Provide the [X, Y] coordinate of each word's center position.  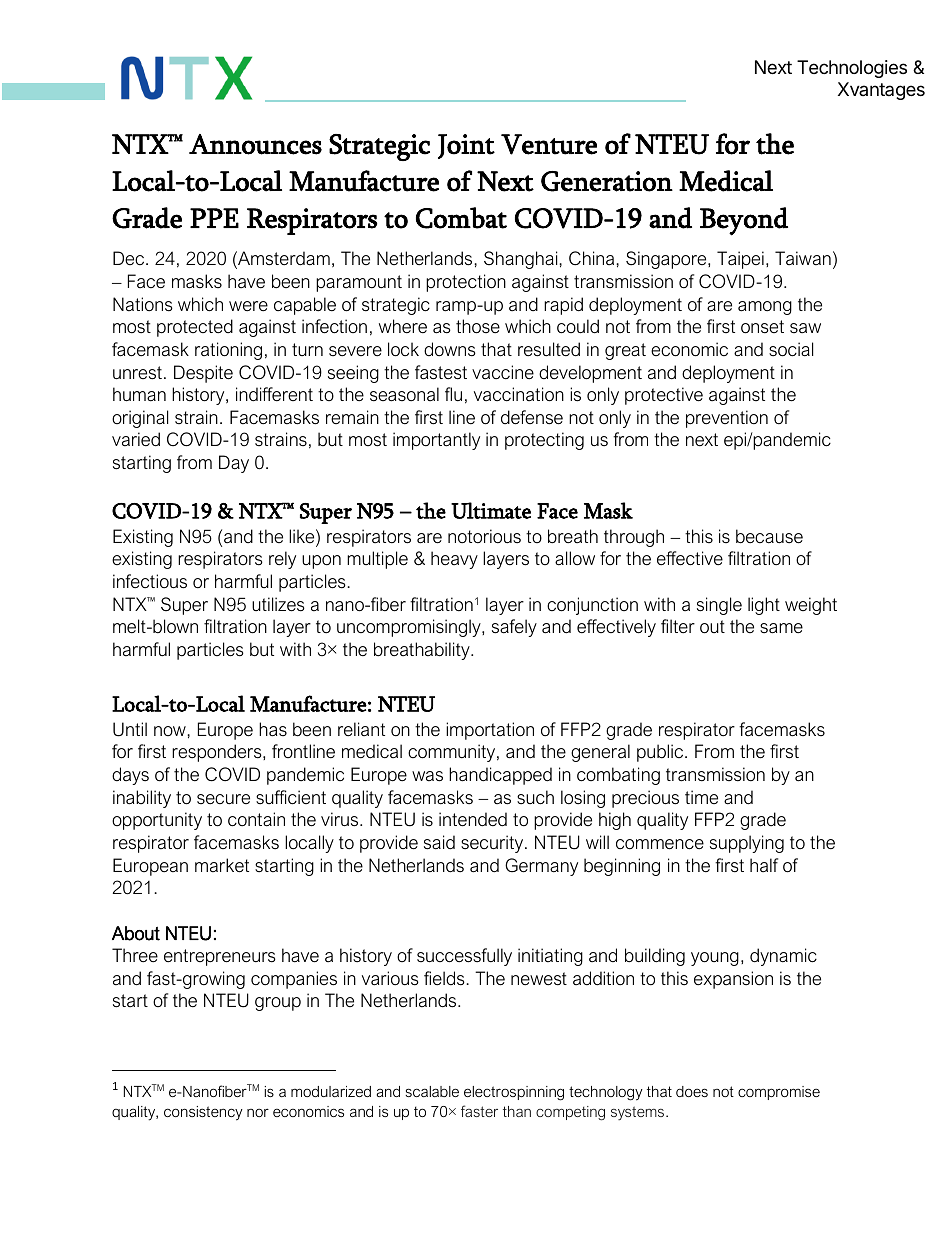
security [493, 844]
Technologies [852, 69]
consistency [203, 1113]
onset [762, 327]
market [222, 865]
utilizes [278, 604]
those [478, 326]
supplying [747, 844]
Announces [255, 144]
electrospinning [514, 1093]
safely [514, 628]
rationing [228, 351]
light [764, 606]
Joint [466, 146]
